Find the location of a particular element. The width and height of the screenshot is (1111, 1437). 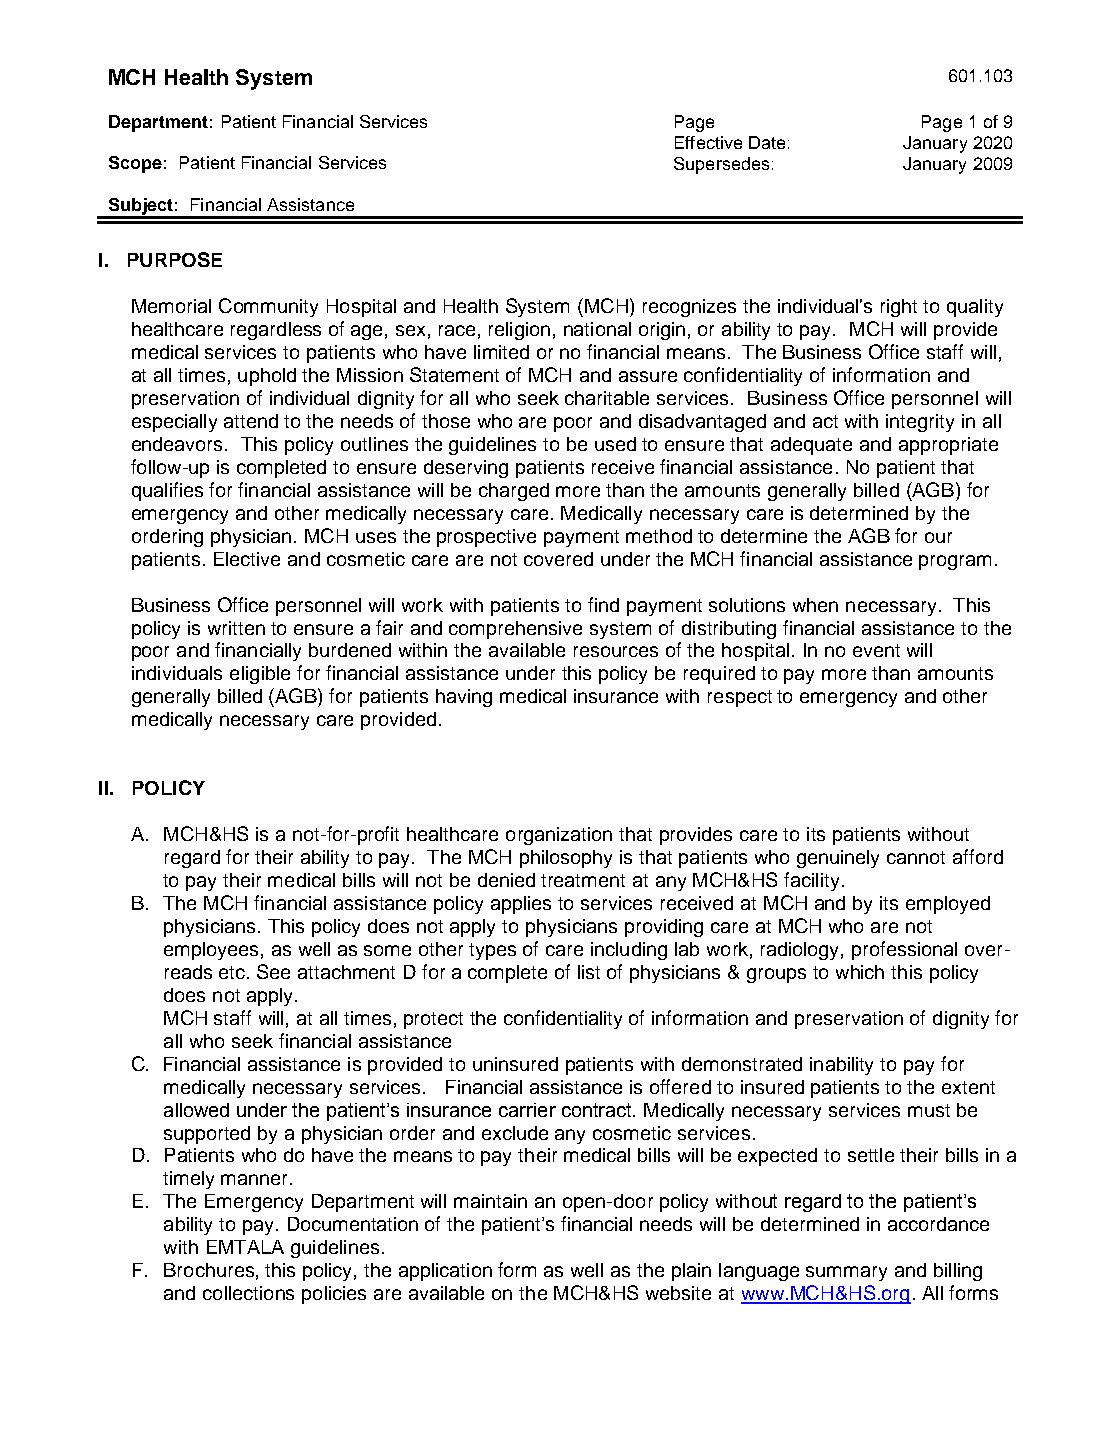

applies is located at coordinates (521, 905).
